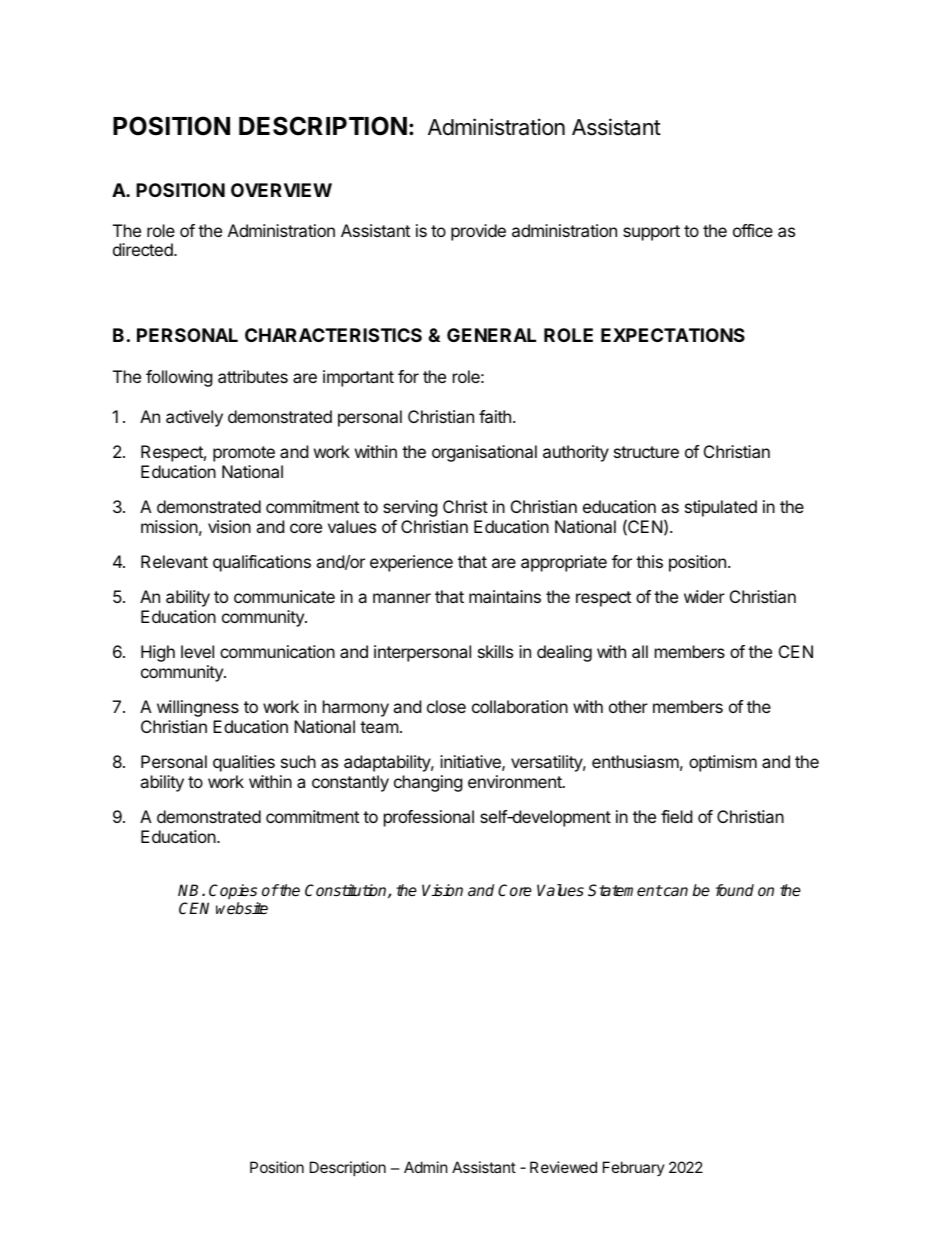  Describe the element at coordinates (197, 651) in the screenshot. I see `level` at that location.
